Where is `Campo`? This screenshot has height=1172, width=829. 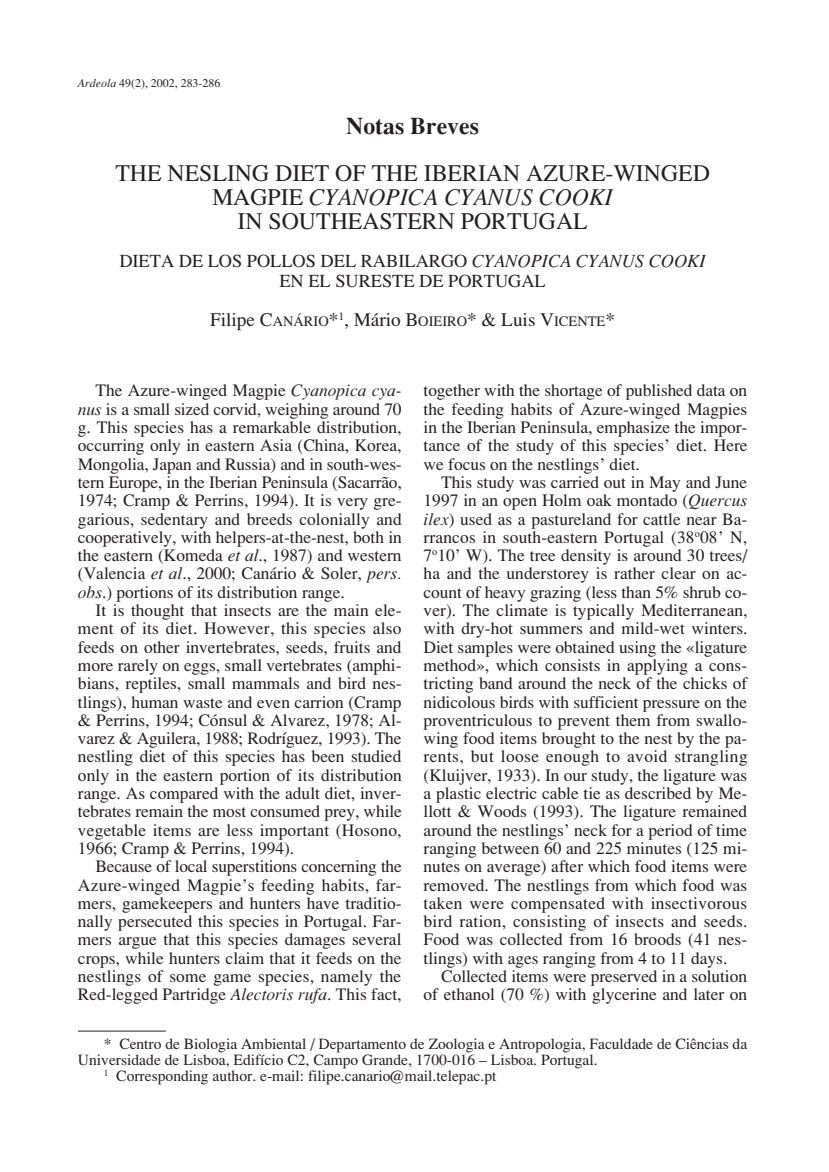 Campo is located at coordinates (334, 1061).
